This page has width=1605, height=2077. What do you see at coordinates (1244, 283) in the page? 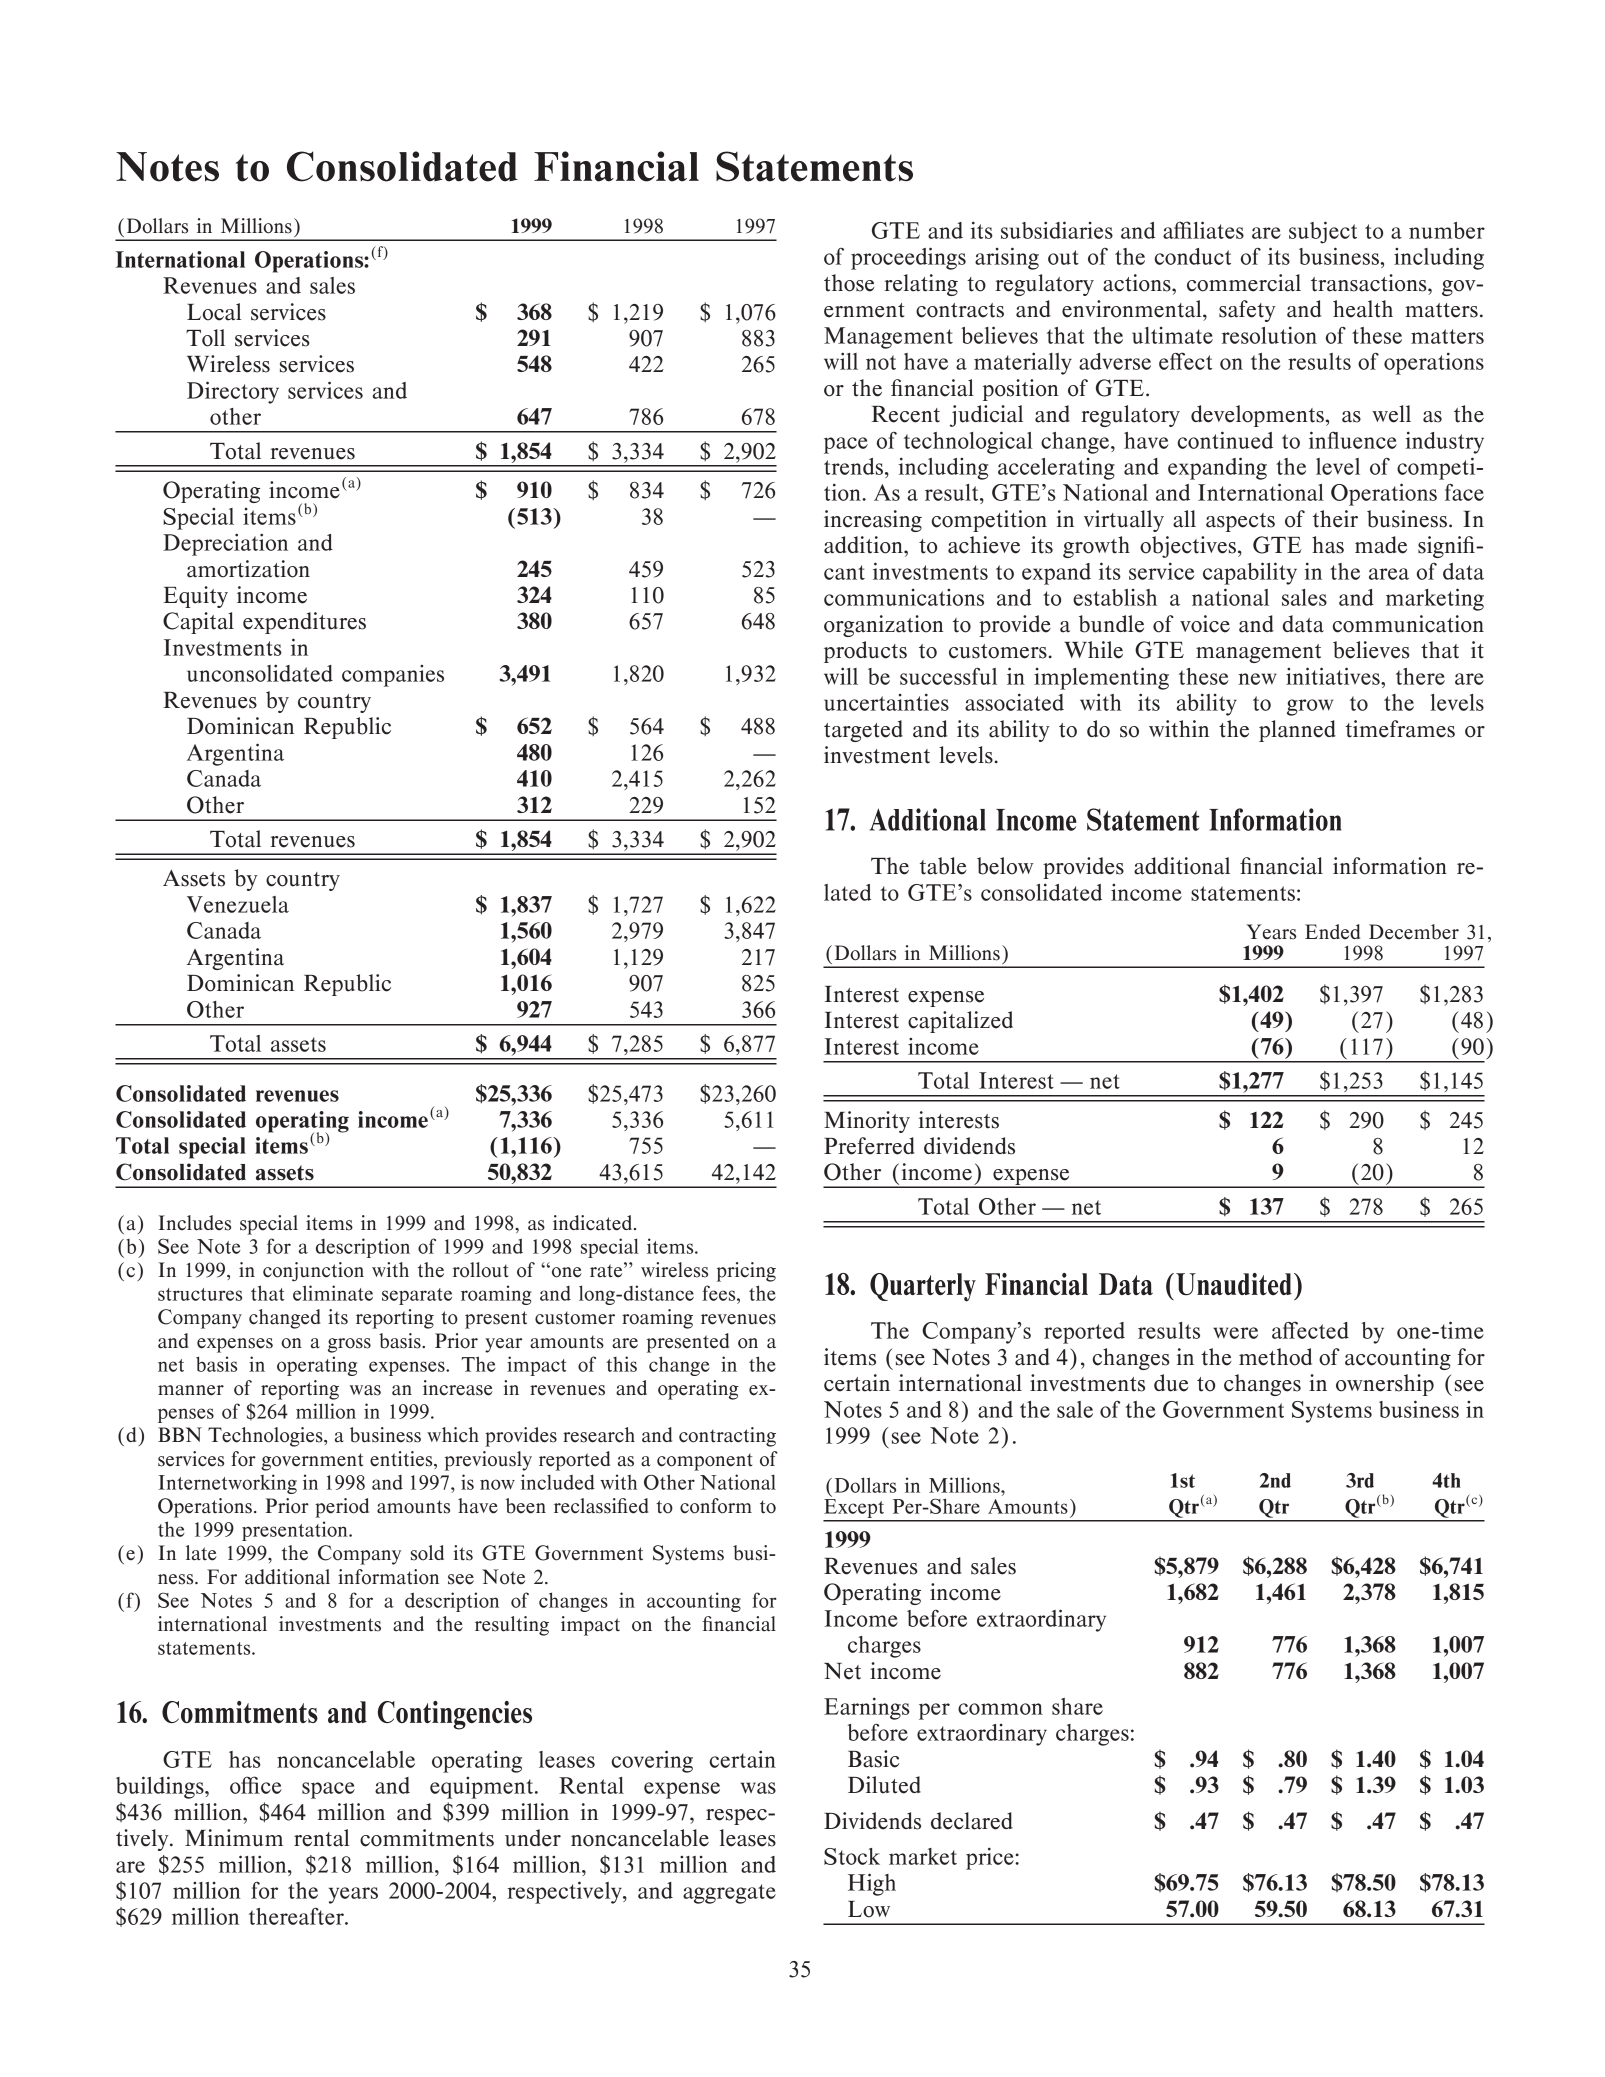
I see `commercial` at bounding box center [1244, 283].
